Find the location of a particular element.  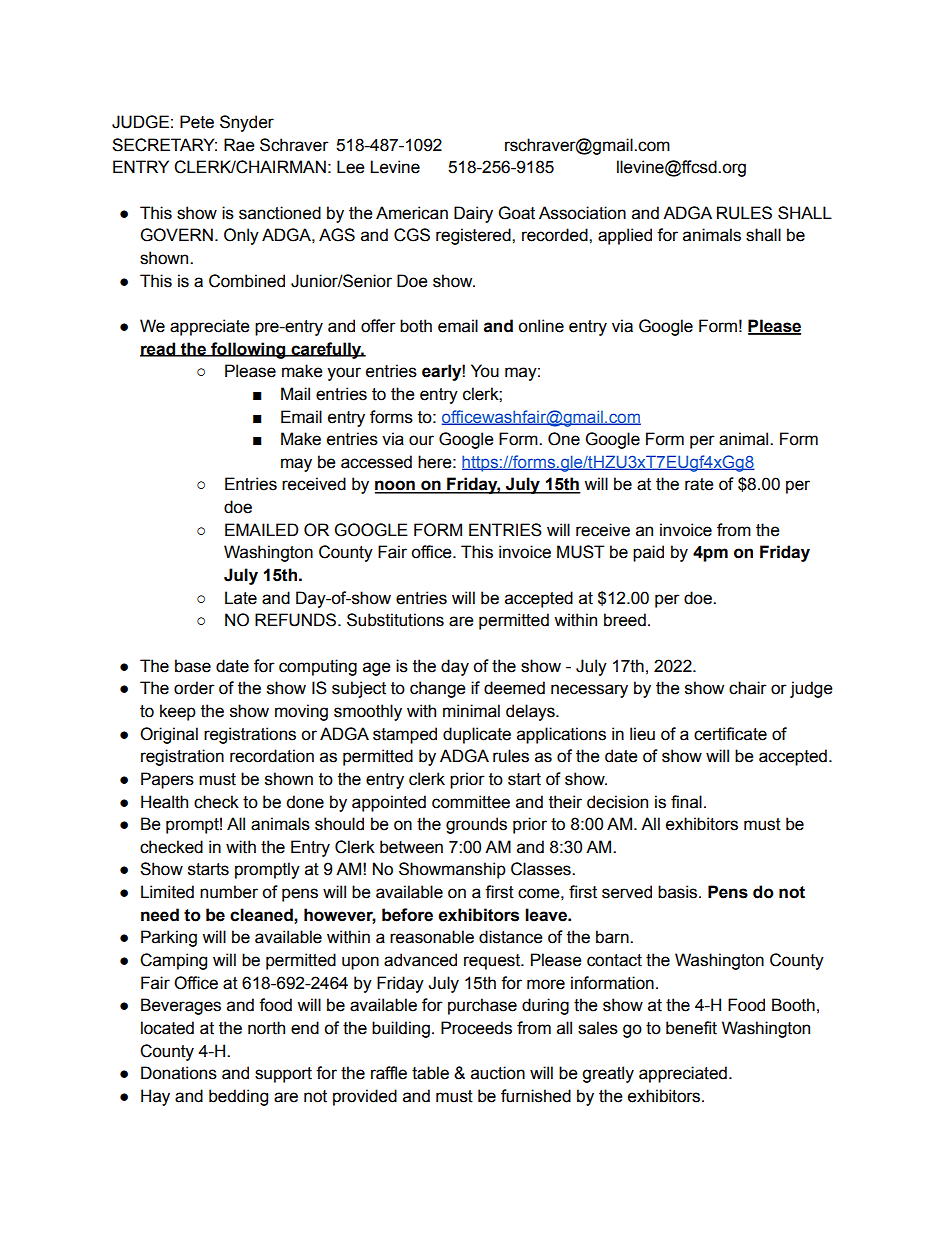

bedding is located at coordinates (238, 1097).
